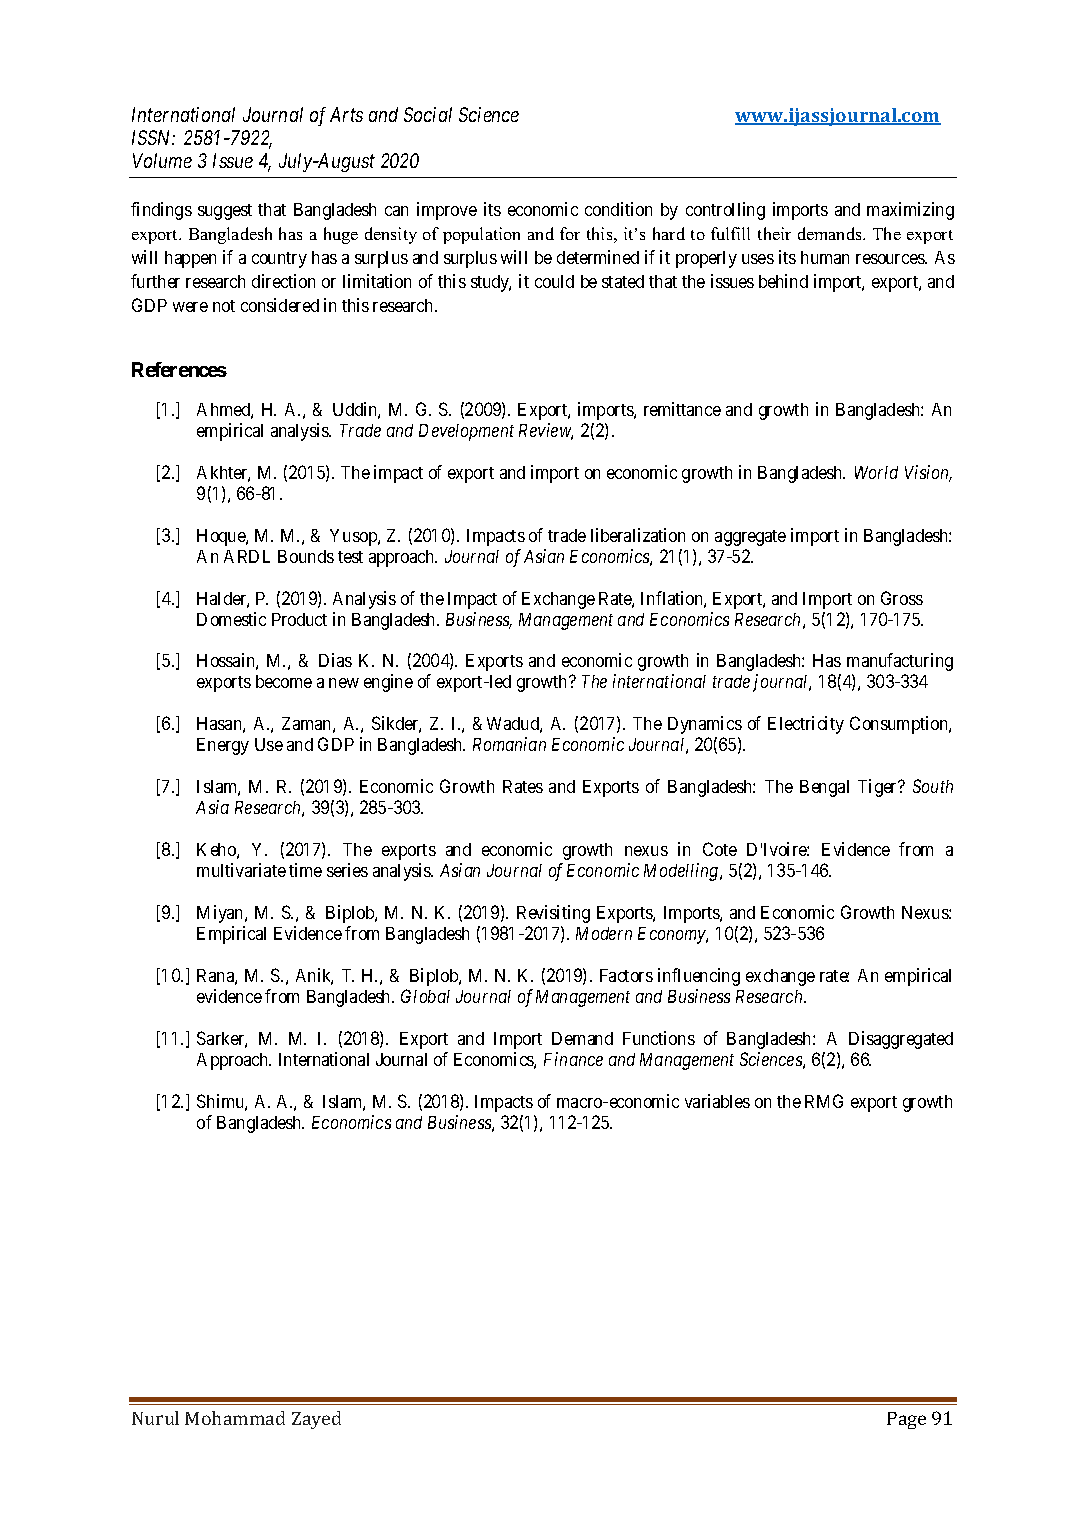 This page has height=1534, width=1085. I want to click on Mohammad, so click(235, 1418).
